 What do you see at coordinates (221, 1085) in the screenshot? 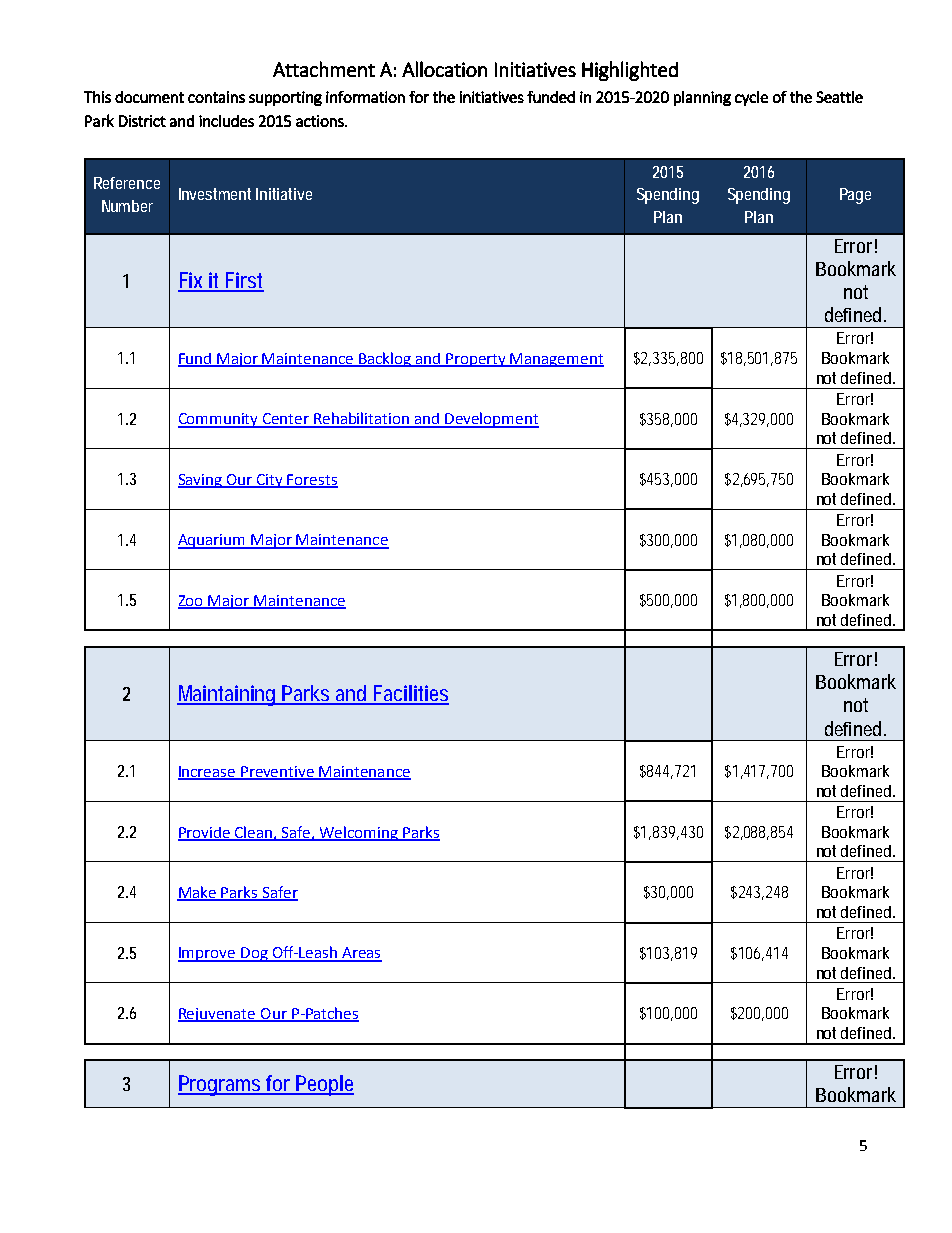
I see `Programs` at bounding box center [221, 1085].
